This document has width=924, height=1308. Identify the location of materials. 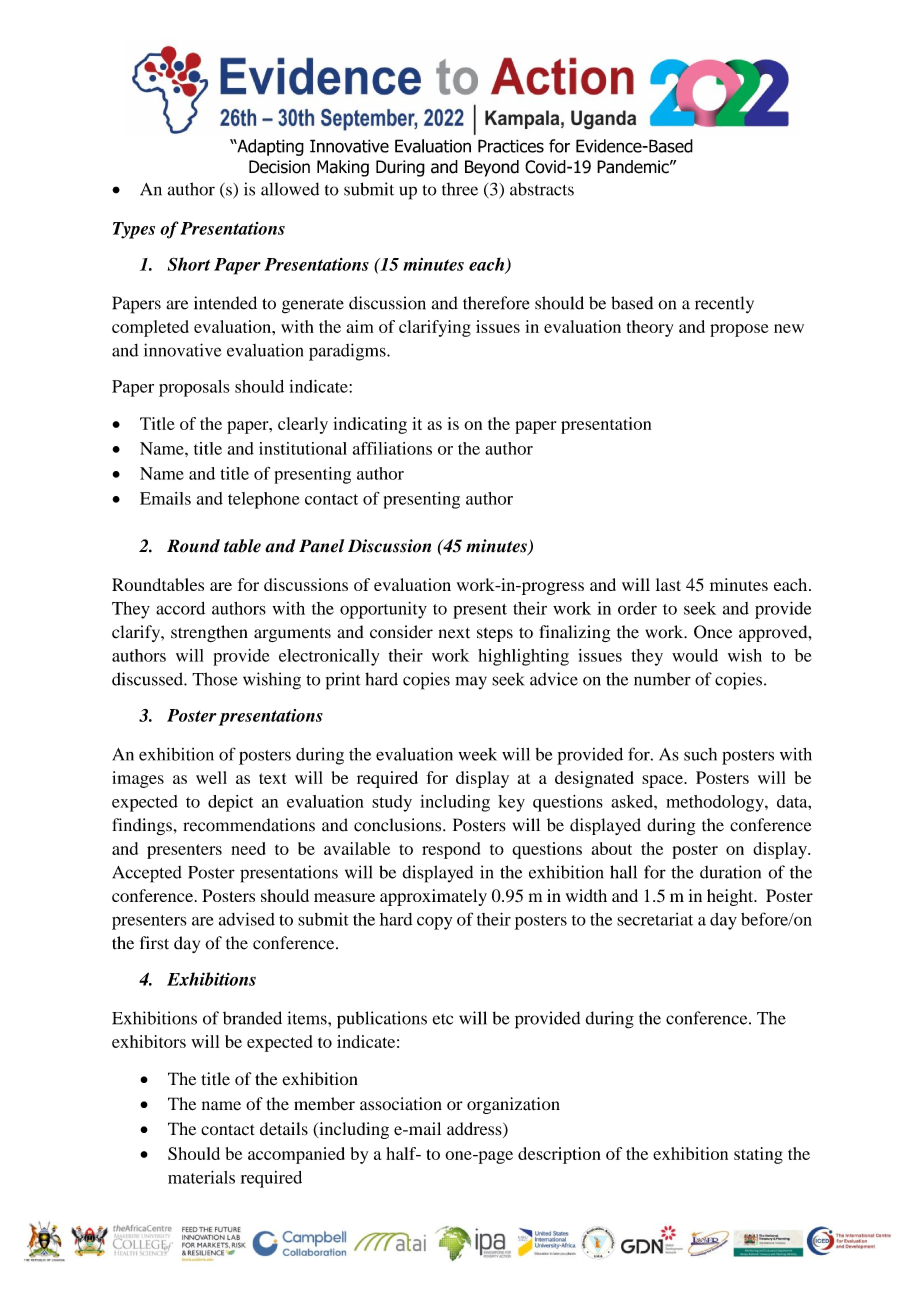
(201, 1177).
